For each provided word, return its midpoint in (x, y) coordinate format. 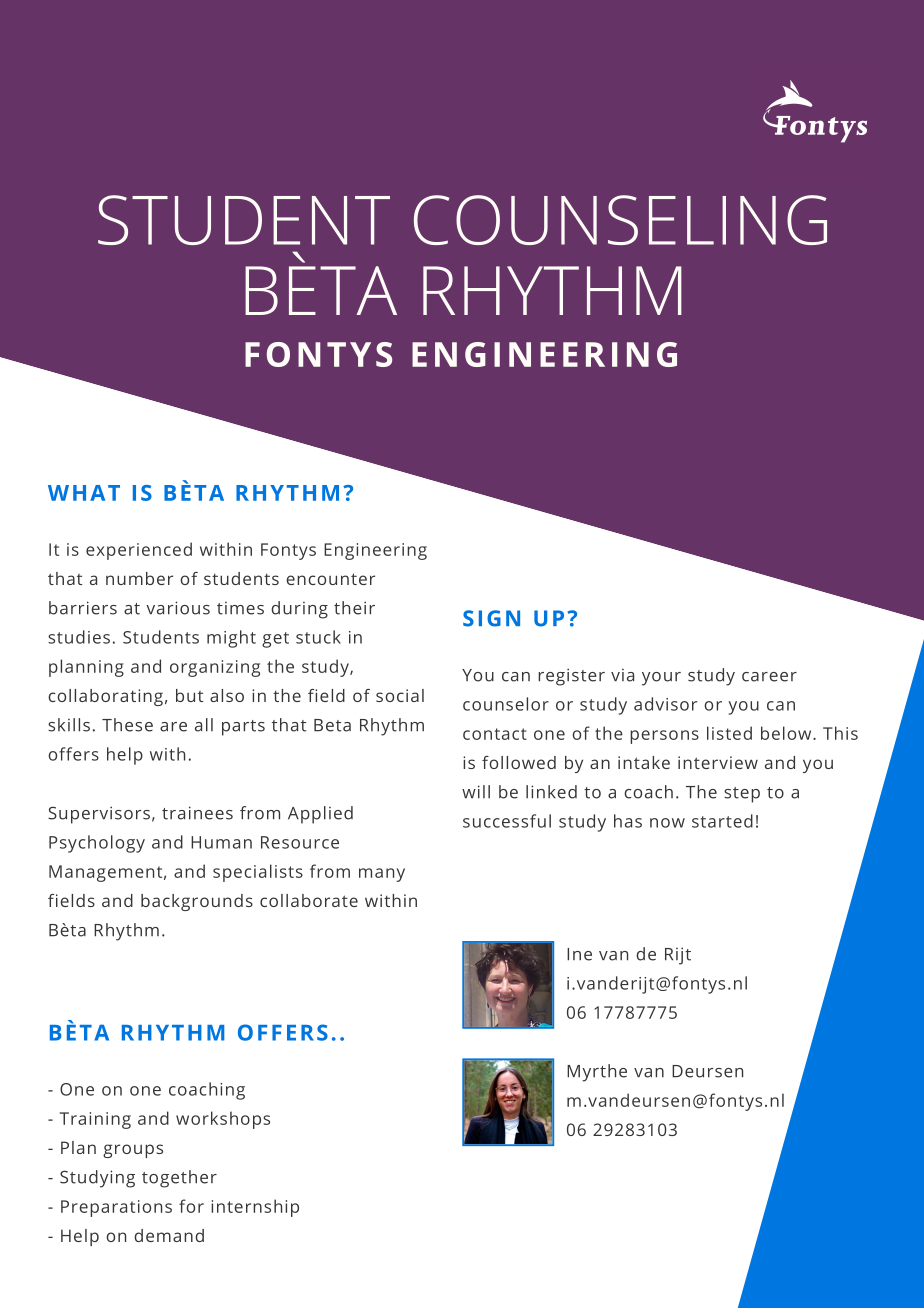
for (191, 1206)
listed (729, 733)
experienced (139, 551)
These (127, 725)
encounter (330, 579)
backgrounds (197, 902)
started (722, 821)
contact (495, 734)
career (769, 677)
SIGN (491, 618)
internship (255, 1208)
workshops (223, 1120)
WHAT (84, 493)
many (382, 875)
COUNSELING (620, 220)
